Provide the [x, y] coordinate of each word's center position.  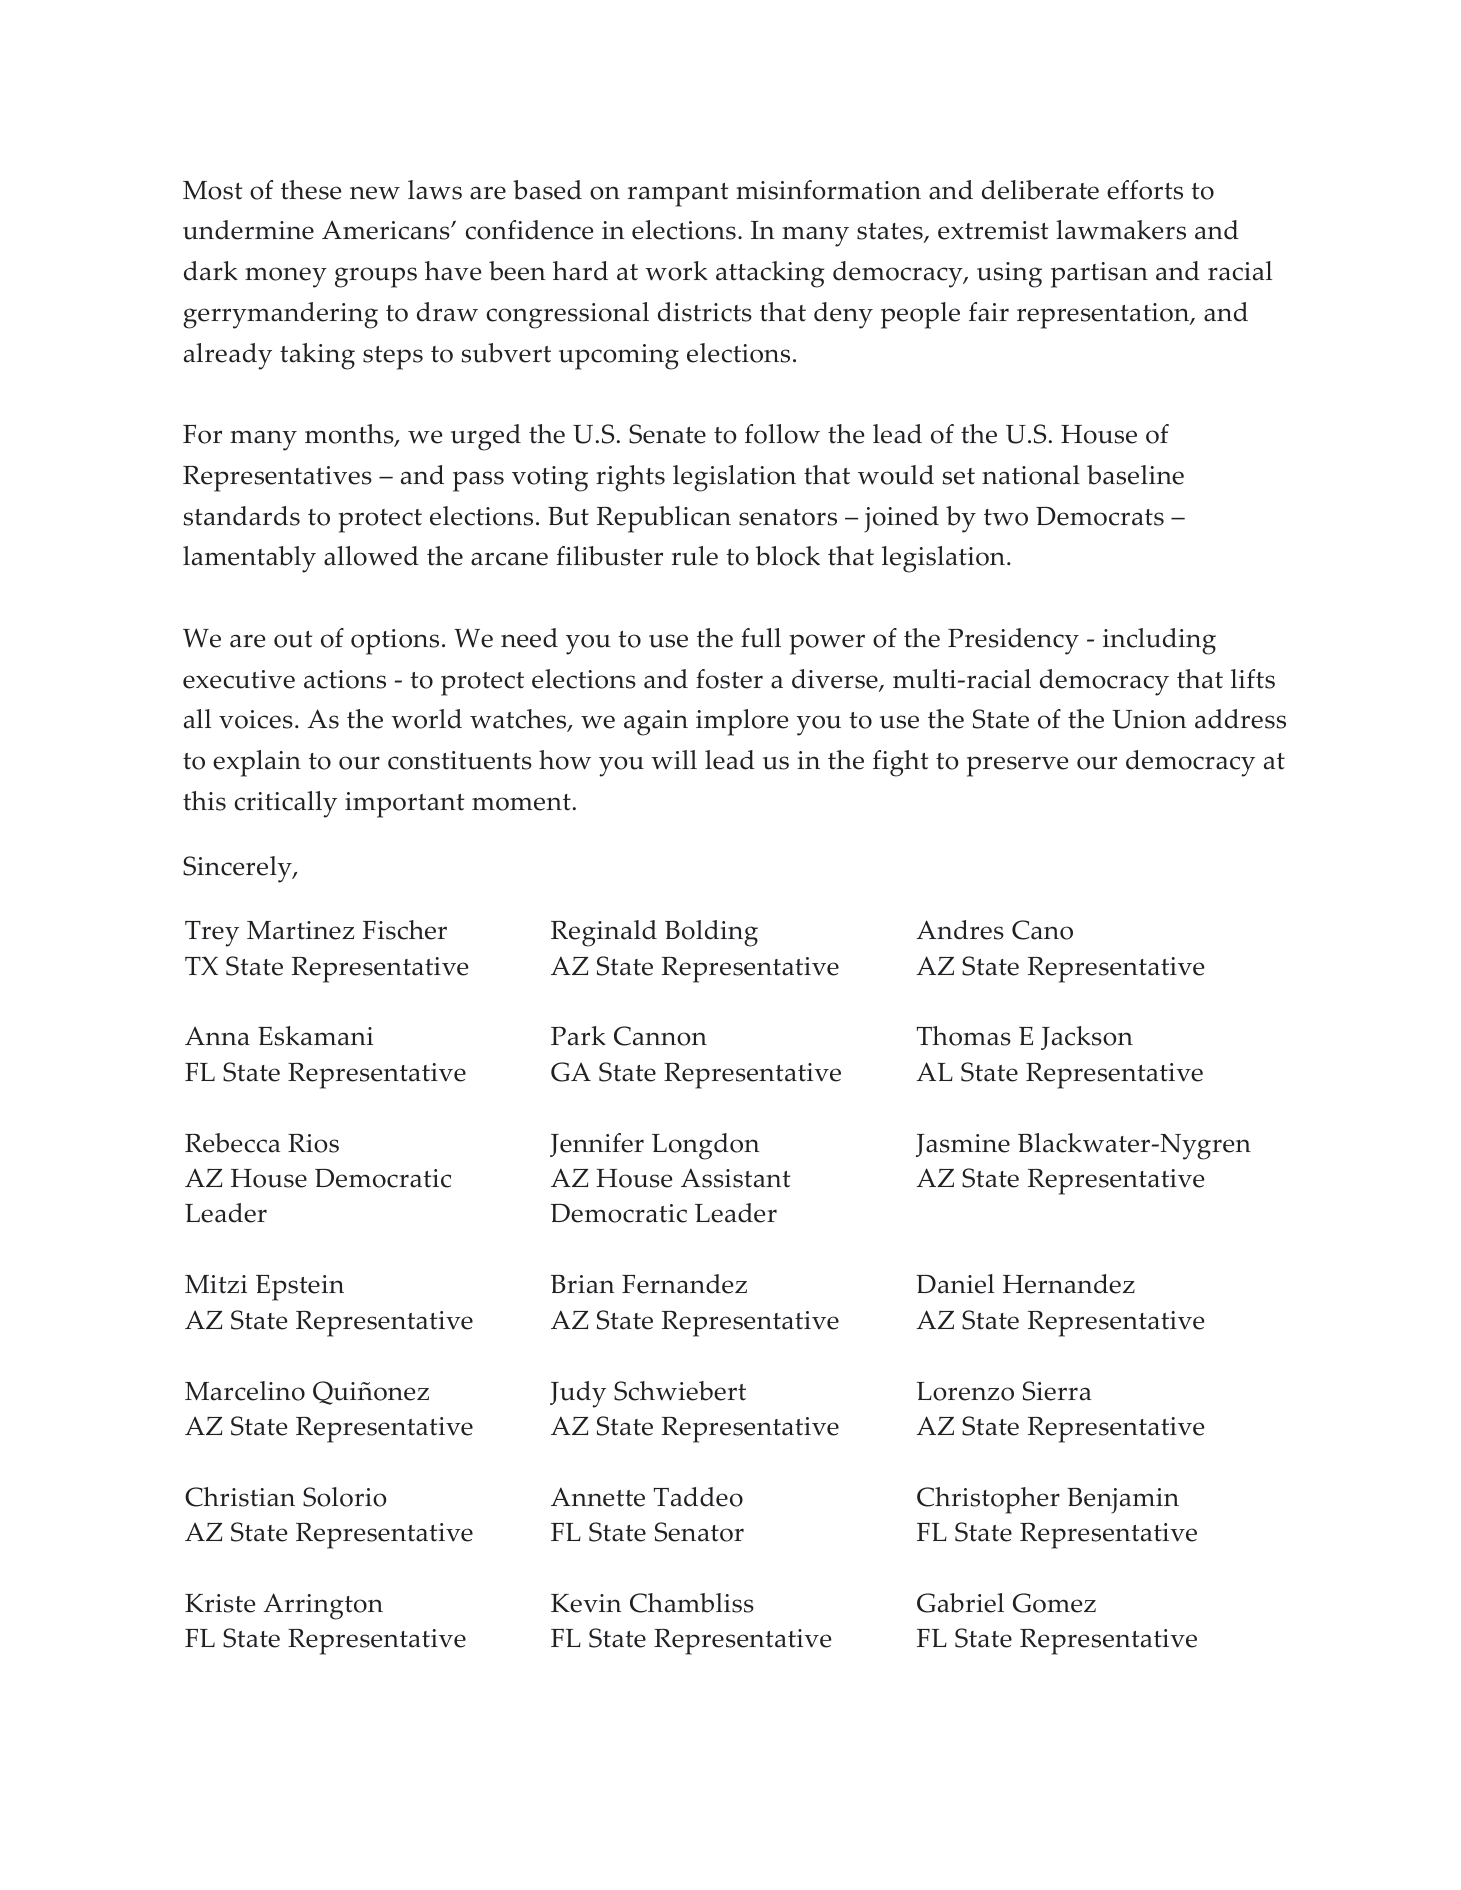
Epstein [300, 1288]
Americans [387, 230]
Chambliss [692, 1603]
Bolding [711, 933]
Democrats [1100, 516]
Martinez [300, 930]
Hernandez [1069, 1284]
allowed [371, 556]
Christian [240, 1497]
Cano [1042, 930]
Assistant [735, 1178]
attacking [770, 274]
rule [695, 556]
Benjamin [1123, 1501]
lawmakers [1121, 230]
